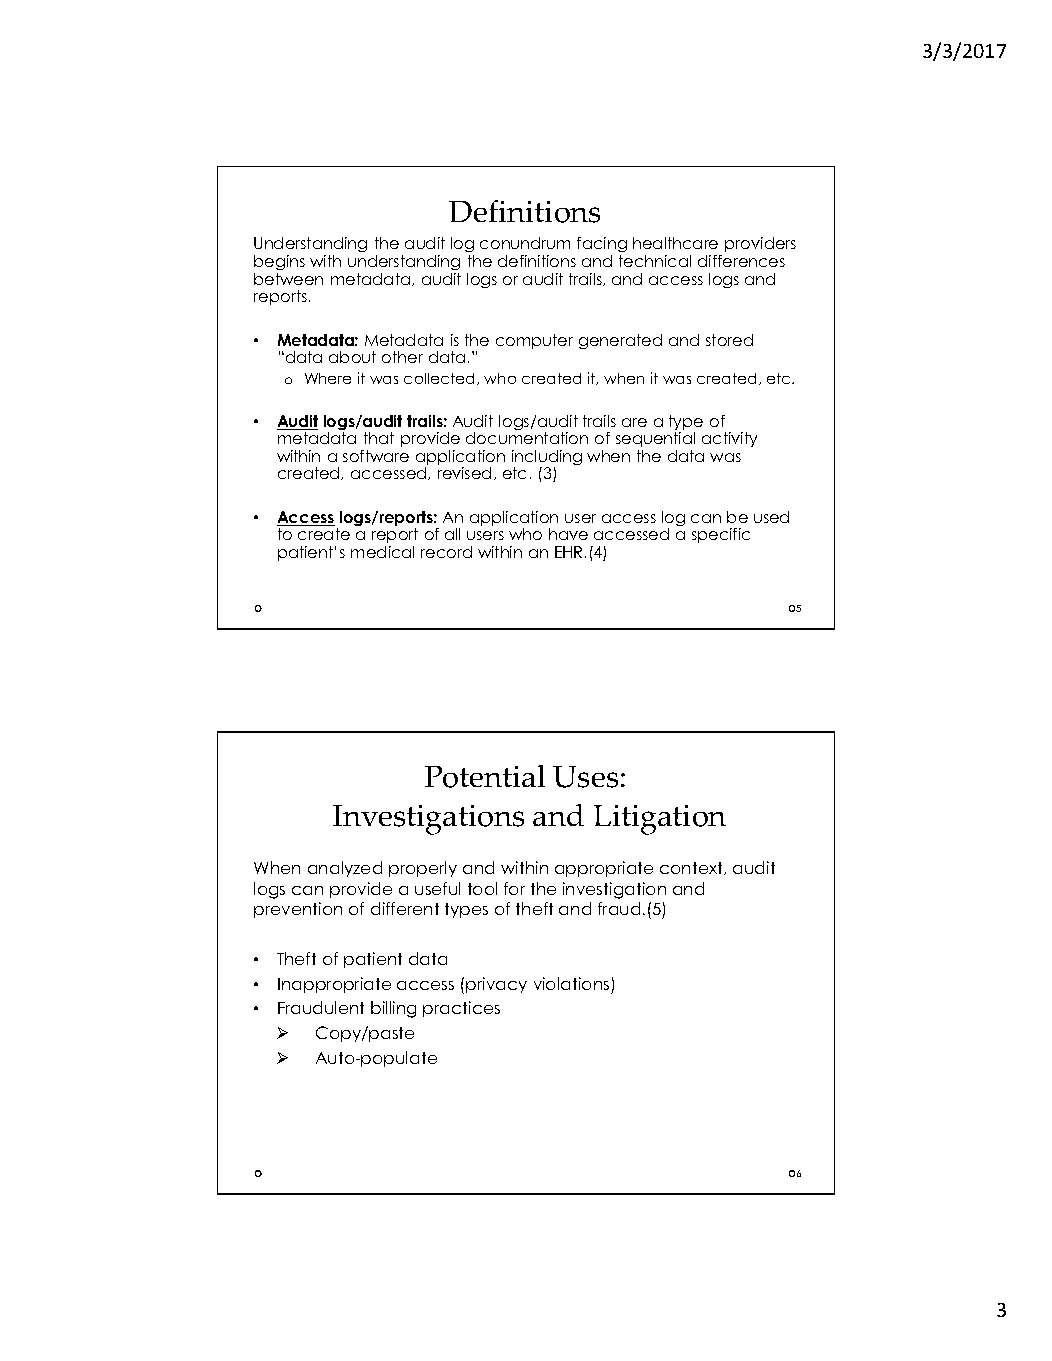 The width and height of the page is (1052, 1361). Describe the element at coordinates (741, 261) in the page. I see `differences` at that location.
